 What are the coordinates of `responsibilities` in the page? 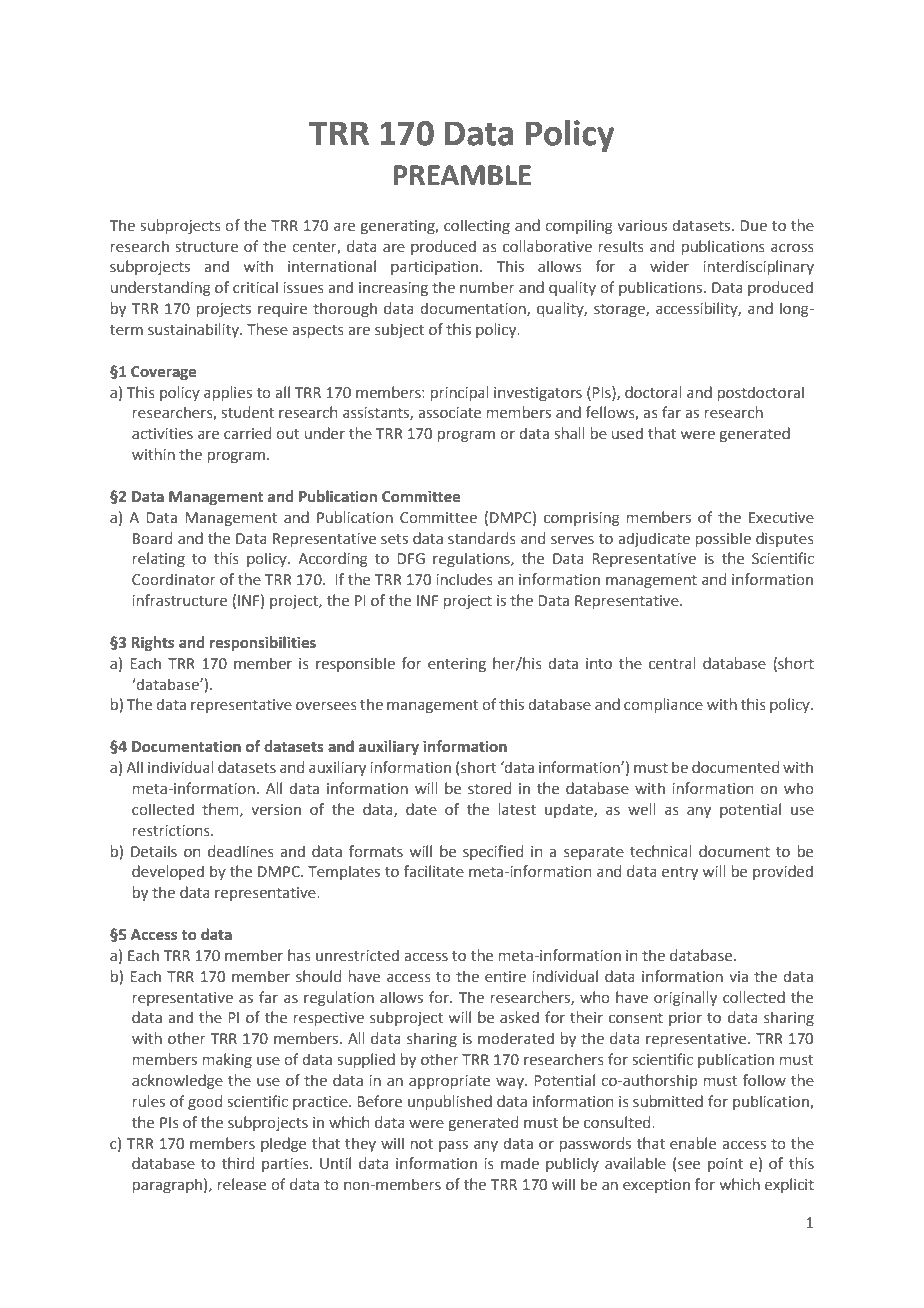 It's located at (263, 643).
